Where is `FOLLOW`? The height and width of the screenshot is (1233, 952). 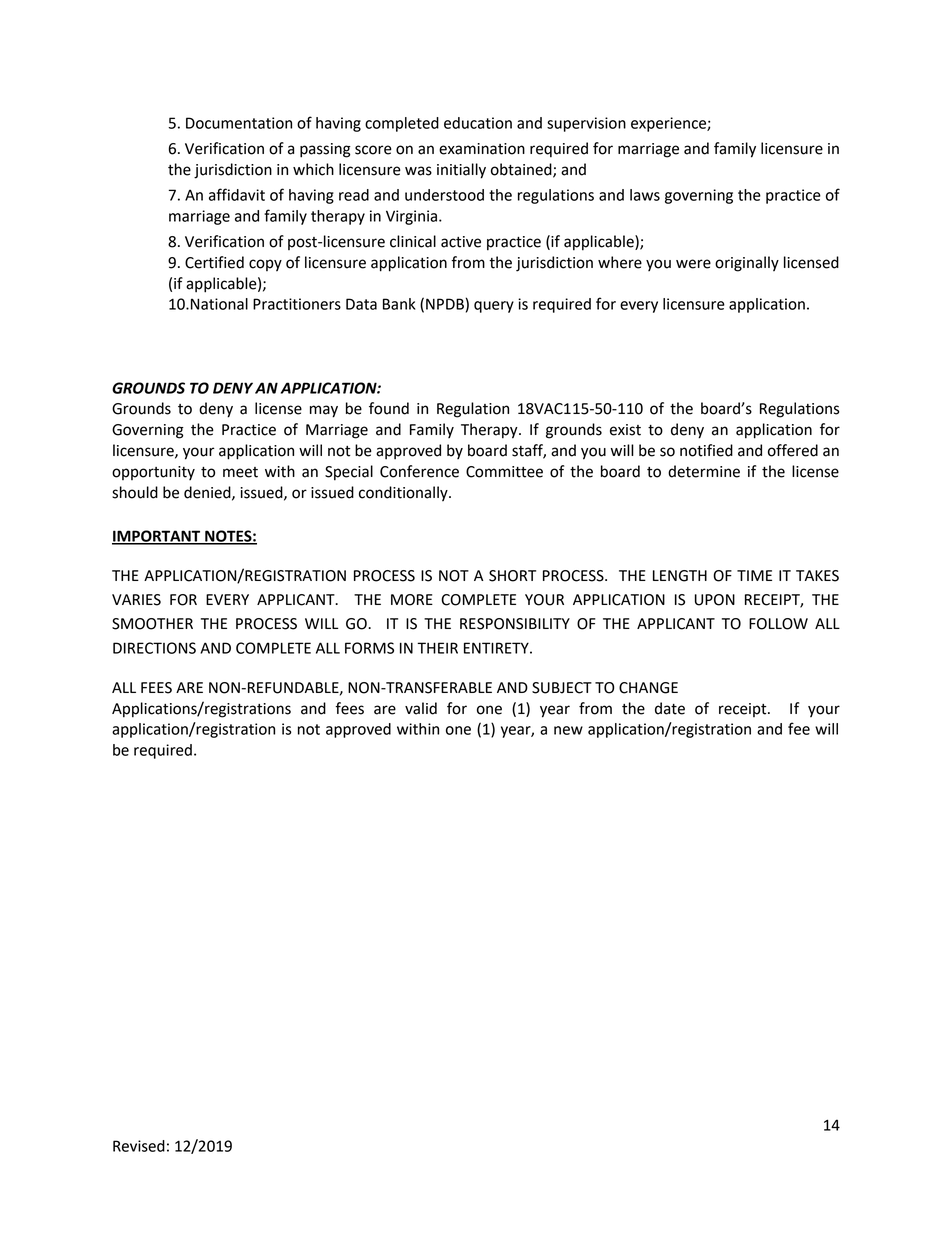 FOLLOW is located at coordinates (778, 624).
